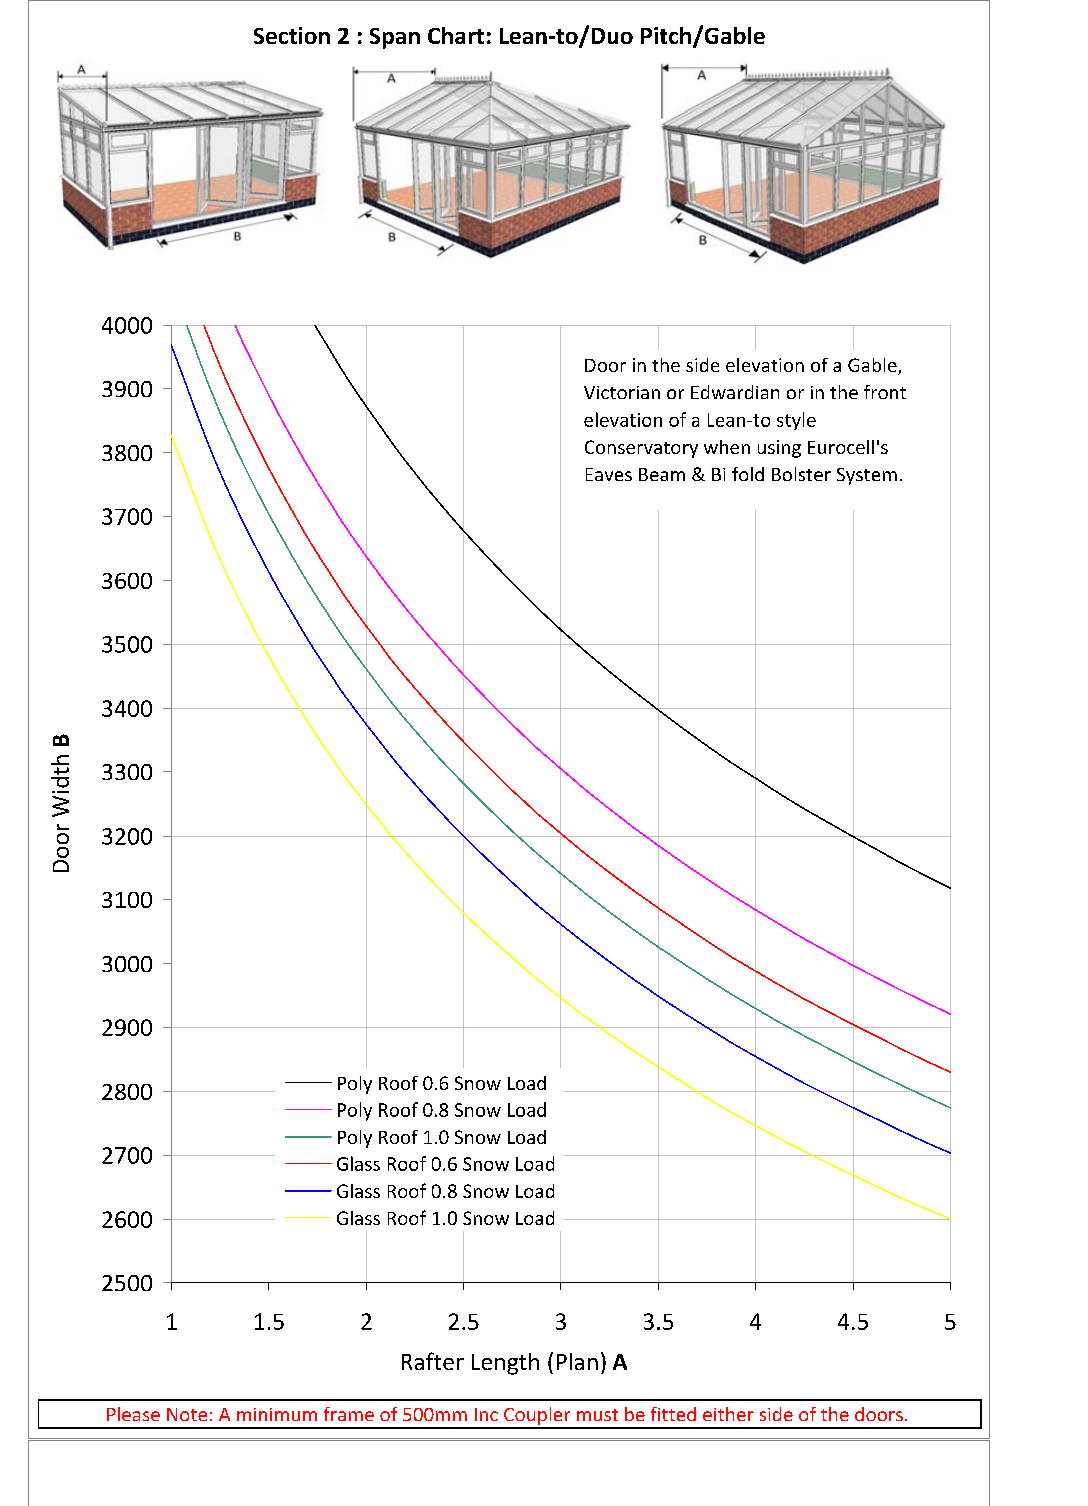  What do you see at coordinates (486, 1414) in the screenshot?
I see `Inc` at bounding box center [486, 1414].
